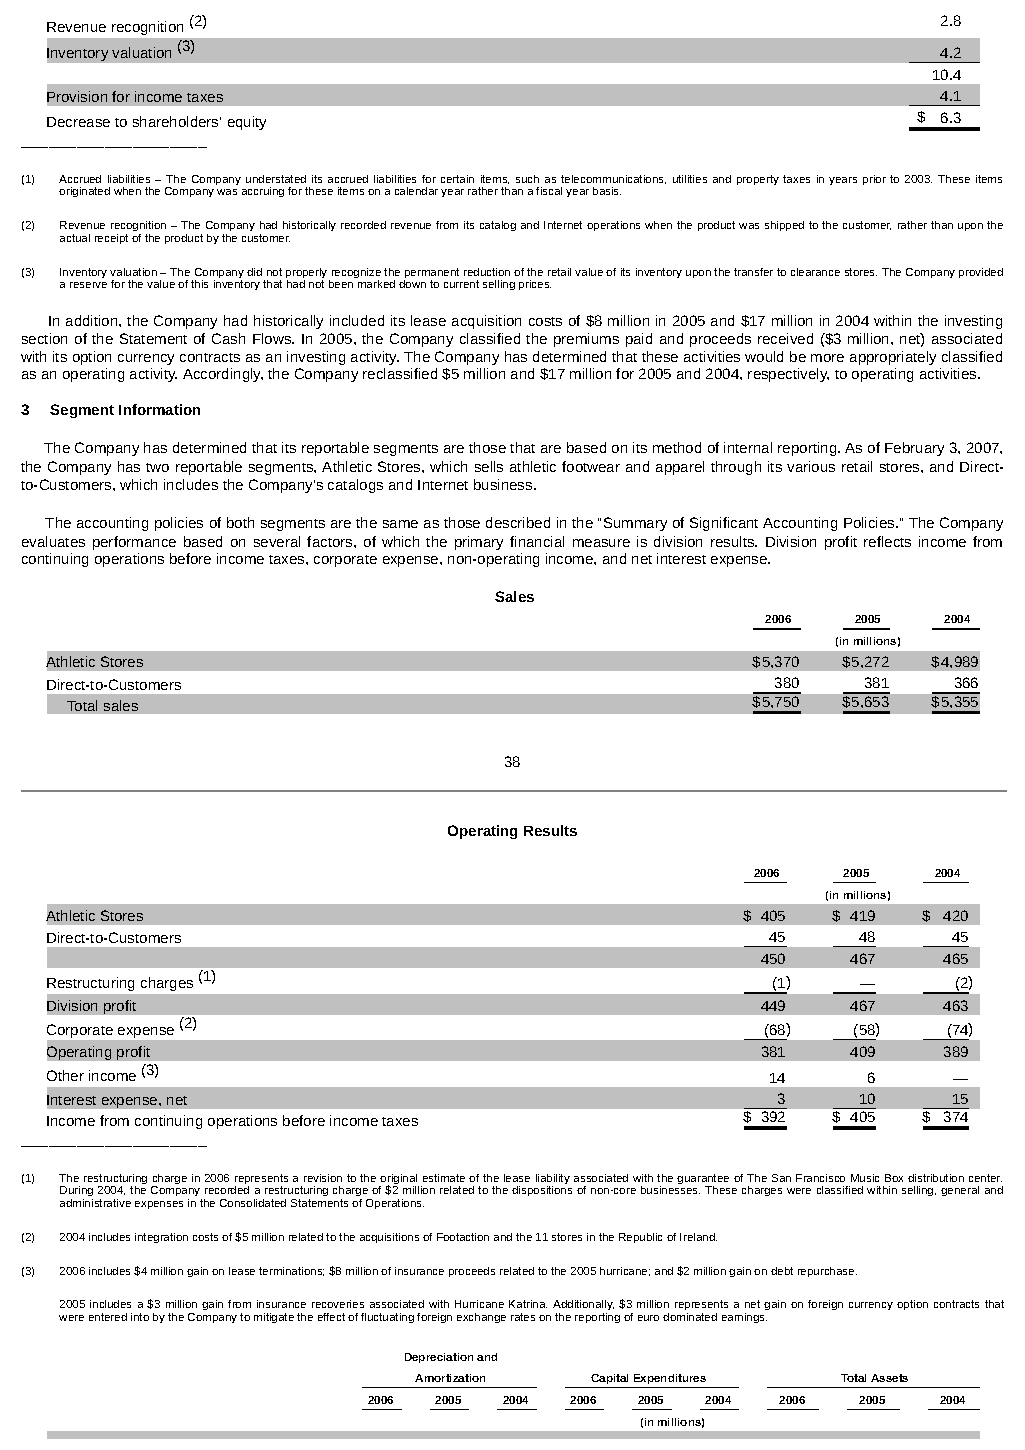  What do you see at coordinates (527, 179) in the screenshot?
I see `such` at bounding box center [527, 179].
